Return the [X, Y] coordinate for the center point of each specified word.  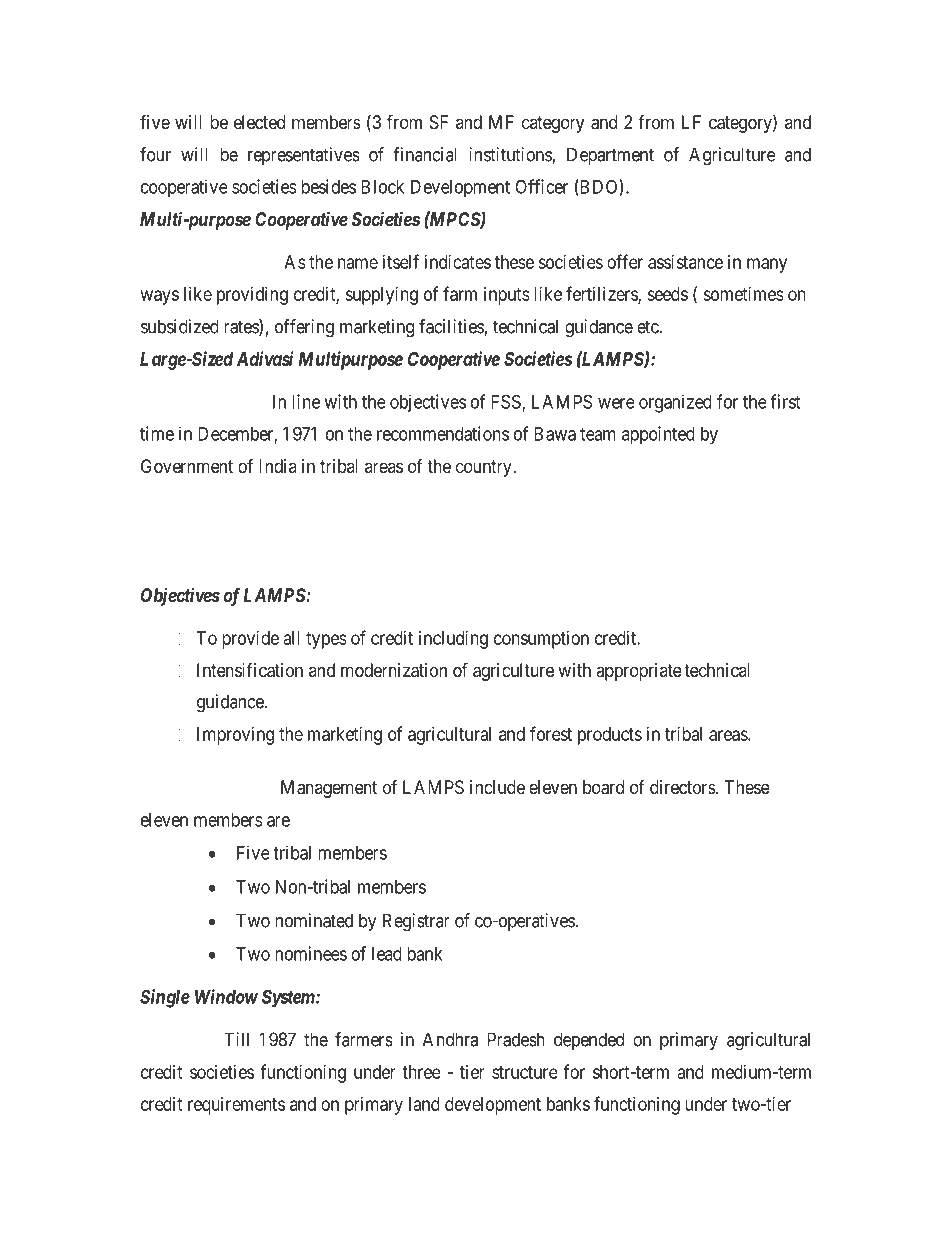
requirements [236, 1106]
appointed [658, 435]
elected [259, 122]
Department [610, 156]
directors [683, 787]
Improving [235, 736]
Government [187, 466]
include [497, 787]
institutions [511, 155]
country [485, 468]
